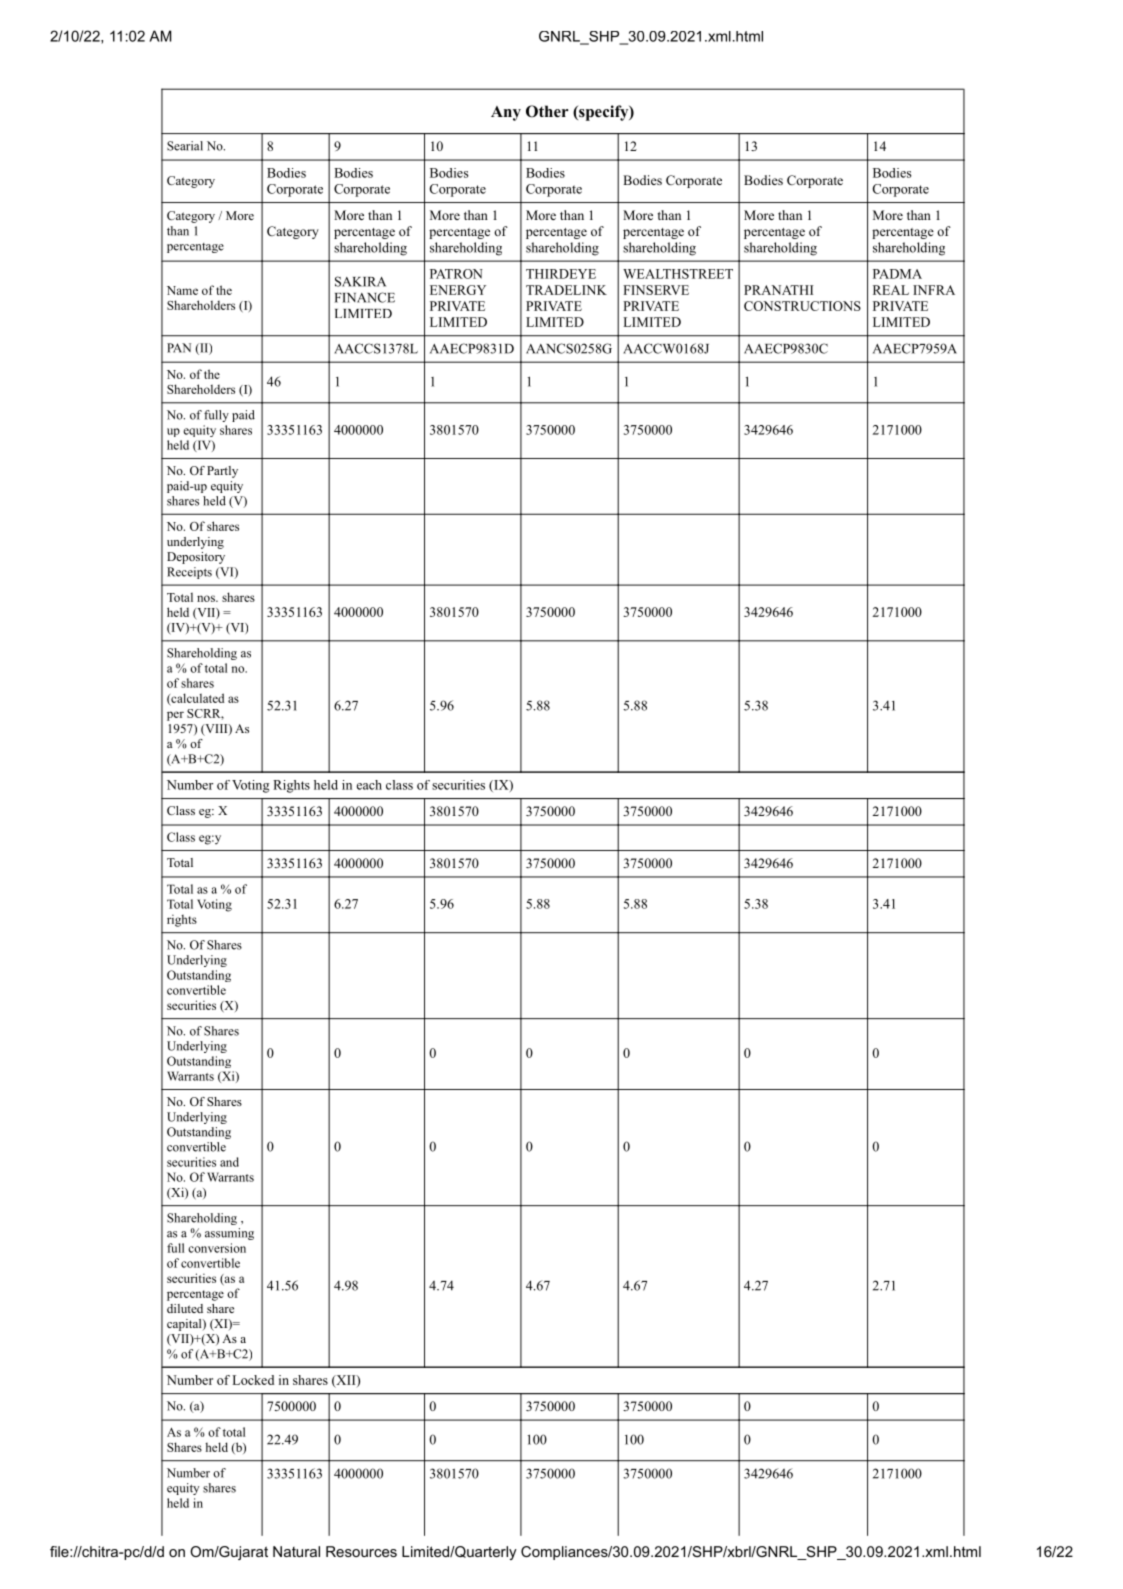 The height and width of the page is (1589, 1123). I want to click on Locked, so click(253, 1380).
